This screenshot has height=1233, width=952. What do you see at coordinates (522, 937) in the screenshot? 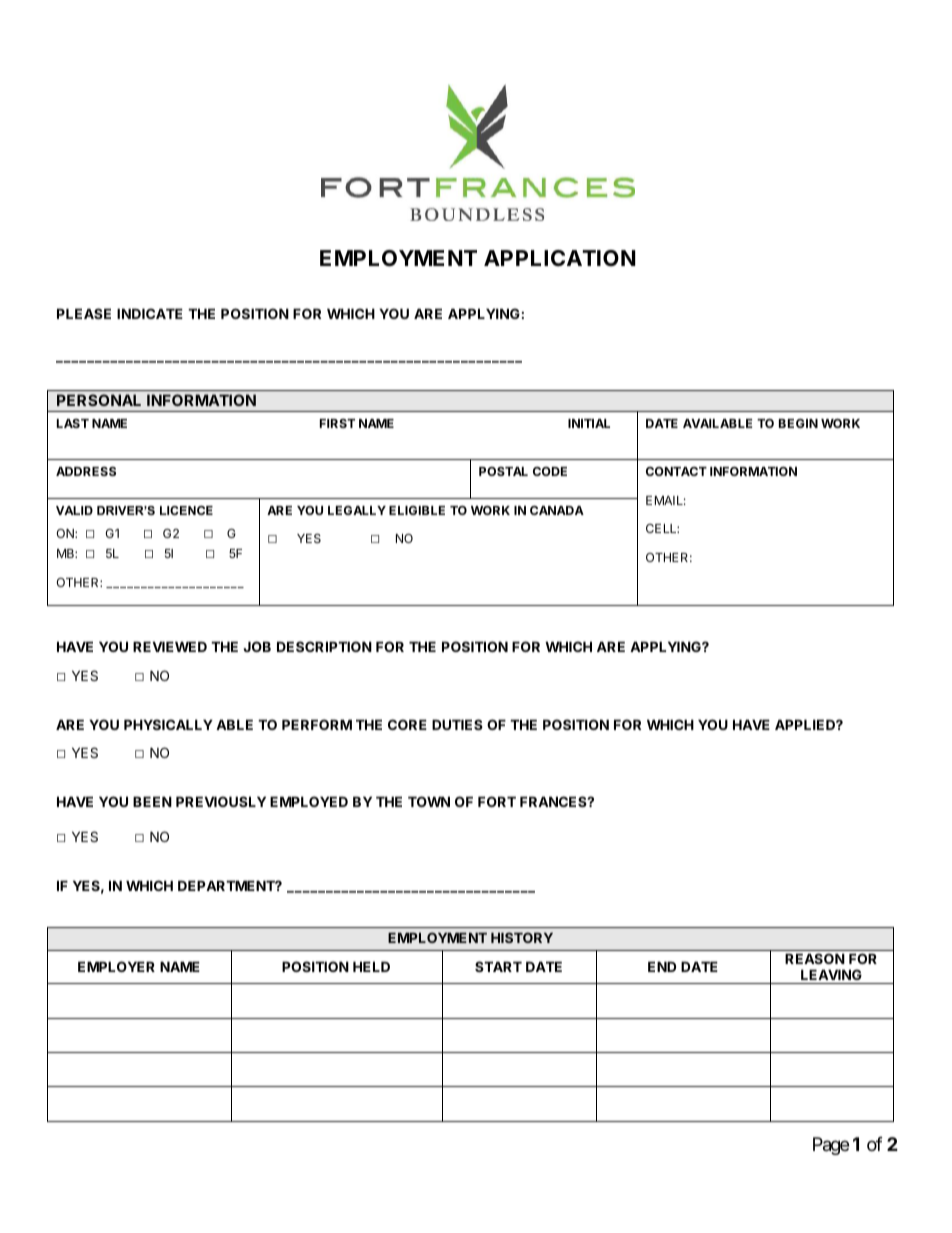
I see `HISTORY` at bounding box center [522, 937].
